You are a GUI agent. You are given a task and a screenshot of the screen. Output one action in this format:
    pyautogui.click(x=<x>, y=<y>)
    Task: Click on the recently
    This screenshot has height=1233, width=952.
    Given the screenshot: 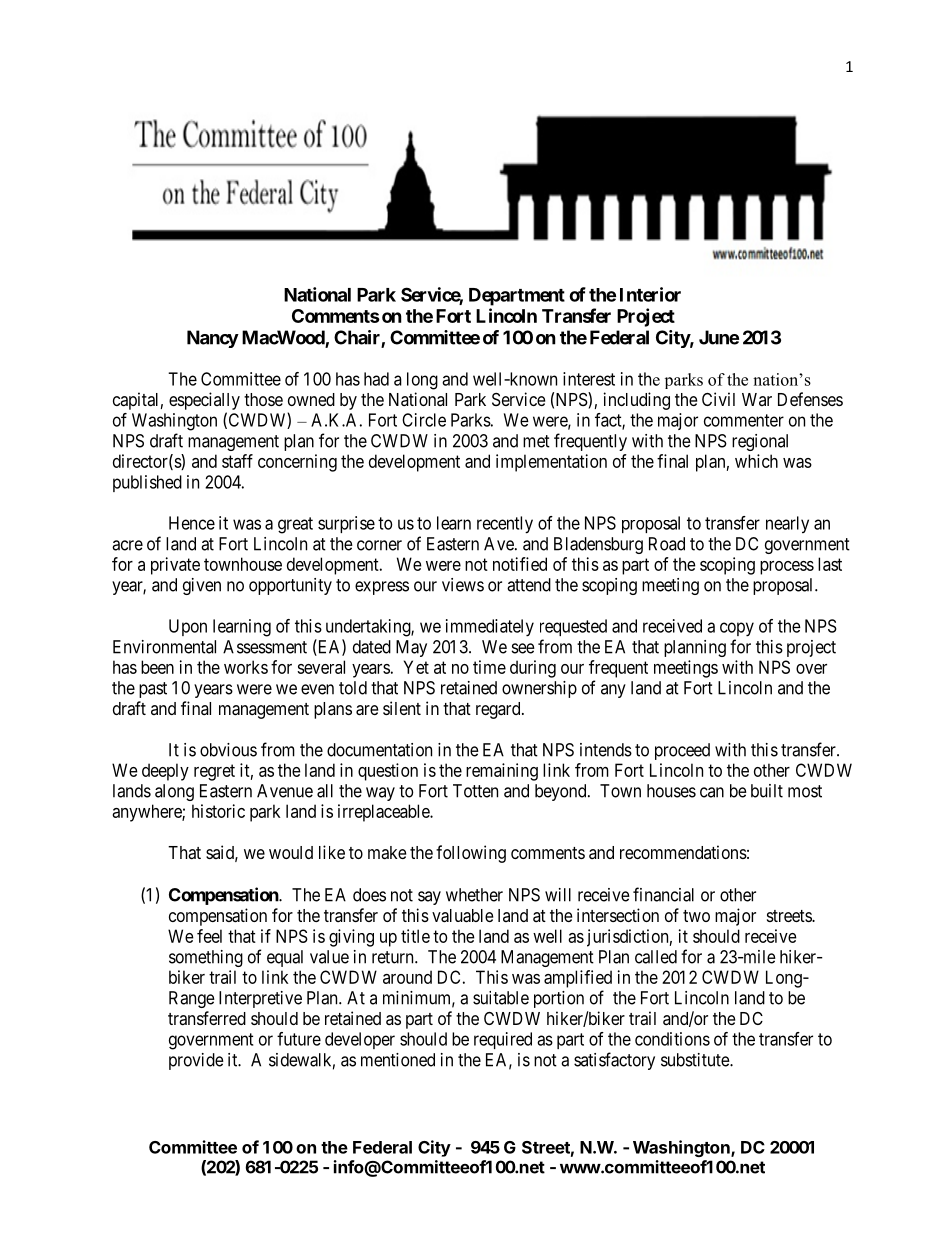 What is the action you would take?
    pyautogui.click(x=505, y=525)
